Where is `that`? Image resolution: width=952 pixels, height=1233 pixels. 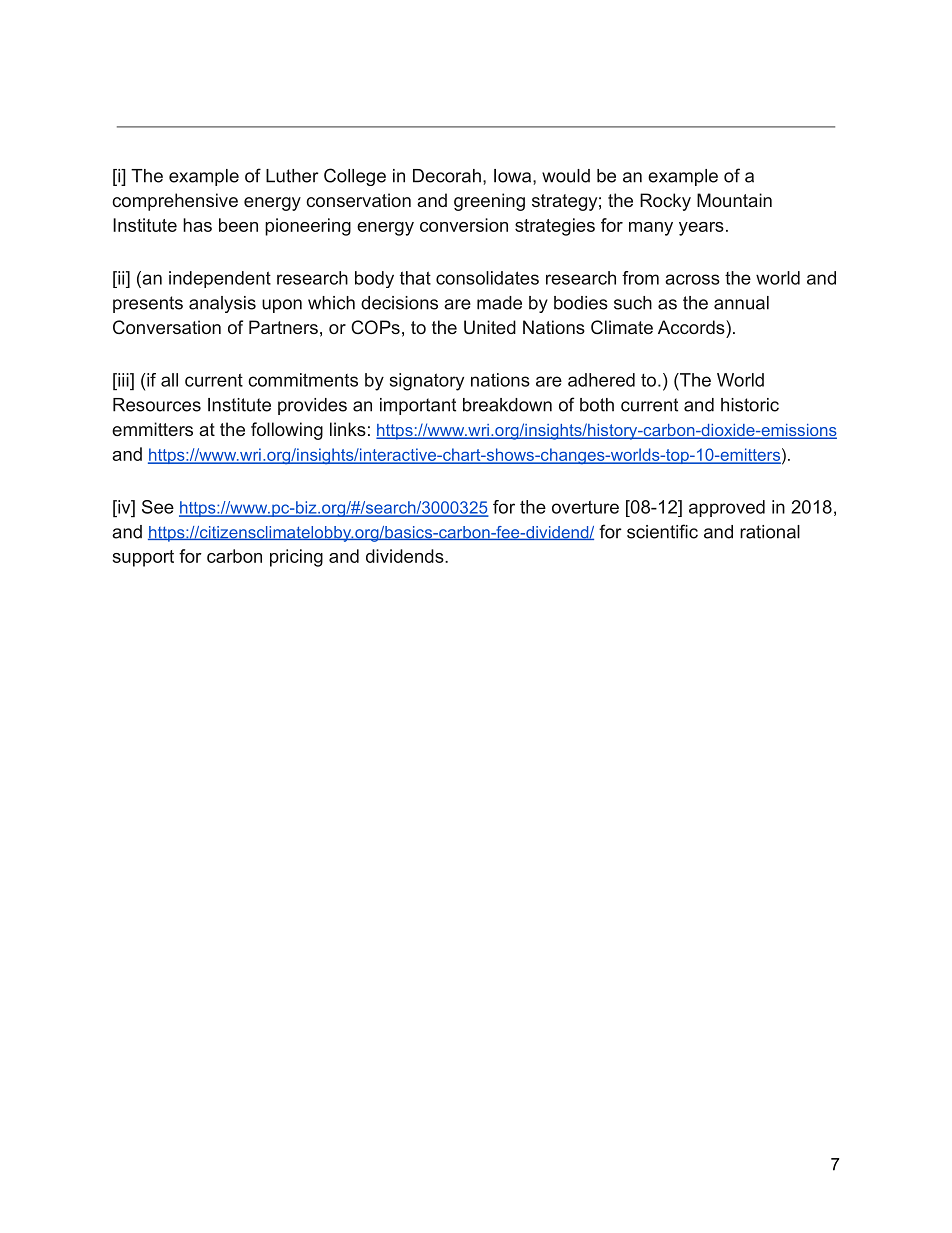
that is located at coordinates (415, 278).
